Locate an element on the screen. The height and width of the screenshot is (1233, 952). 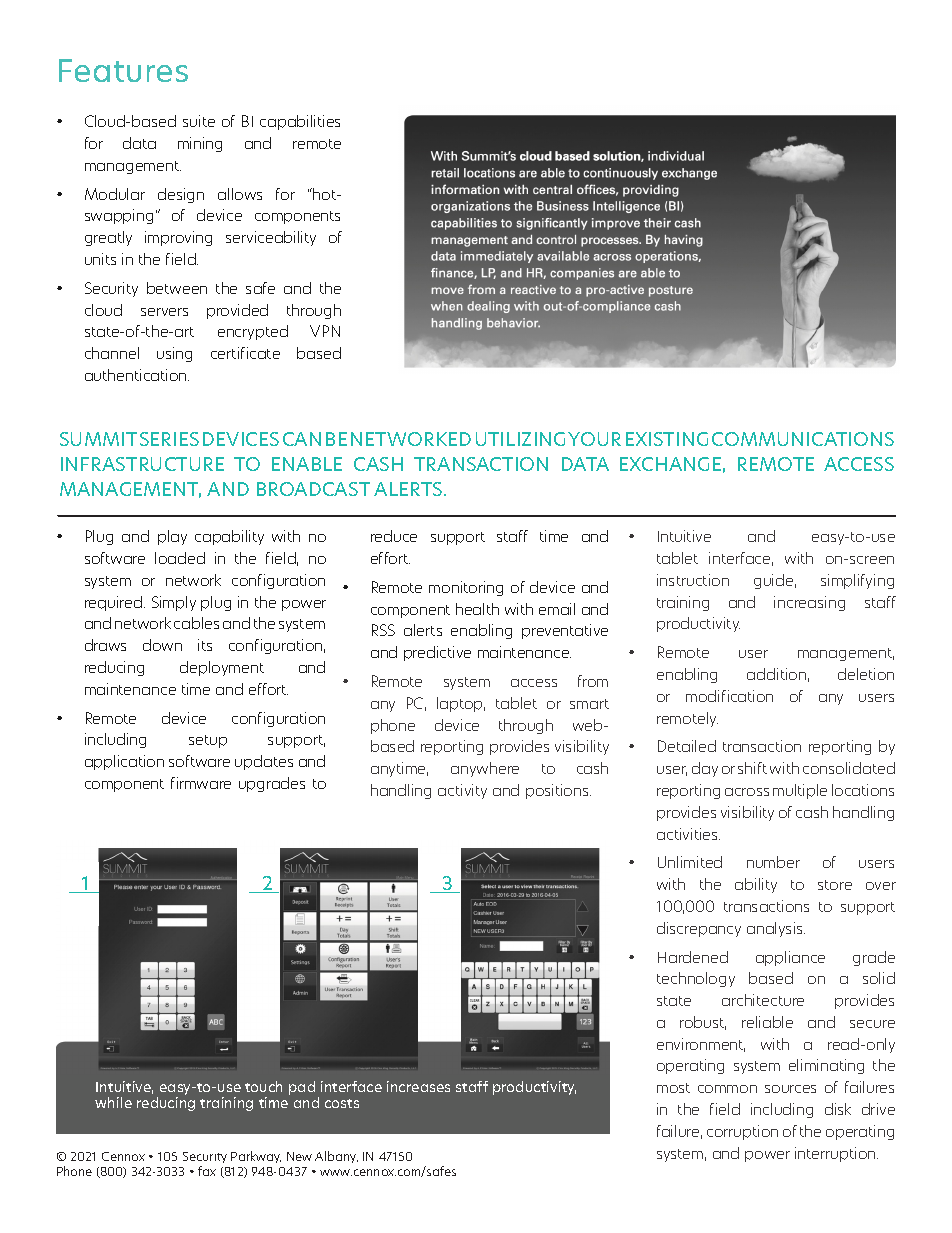
COMMUNICATIONS is located at coordinates (803, 439).
